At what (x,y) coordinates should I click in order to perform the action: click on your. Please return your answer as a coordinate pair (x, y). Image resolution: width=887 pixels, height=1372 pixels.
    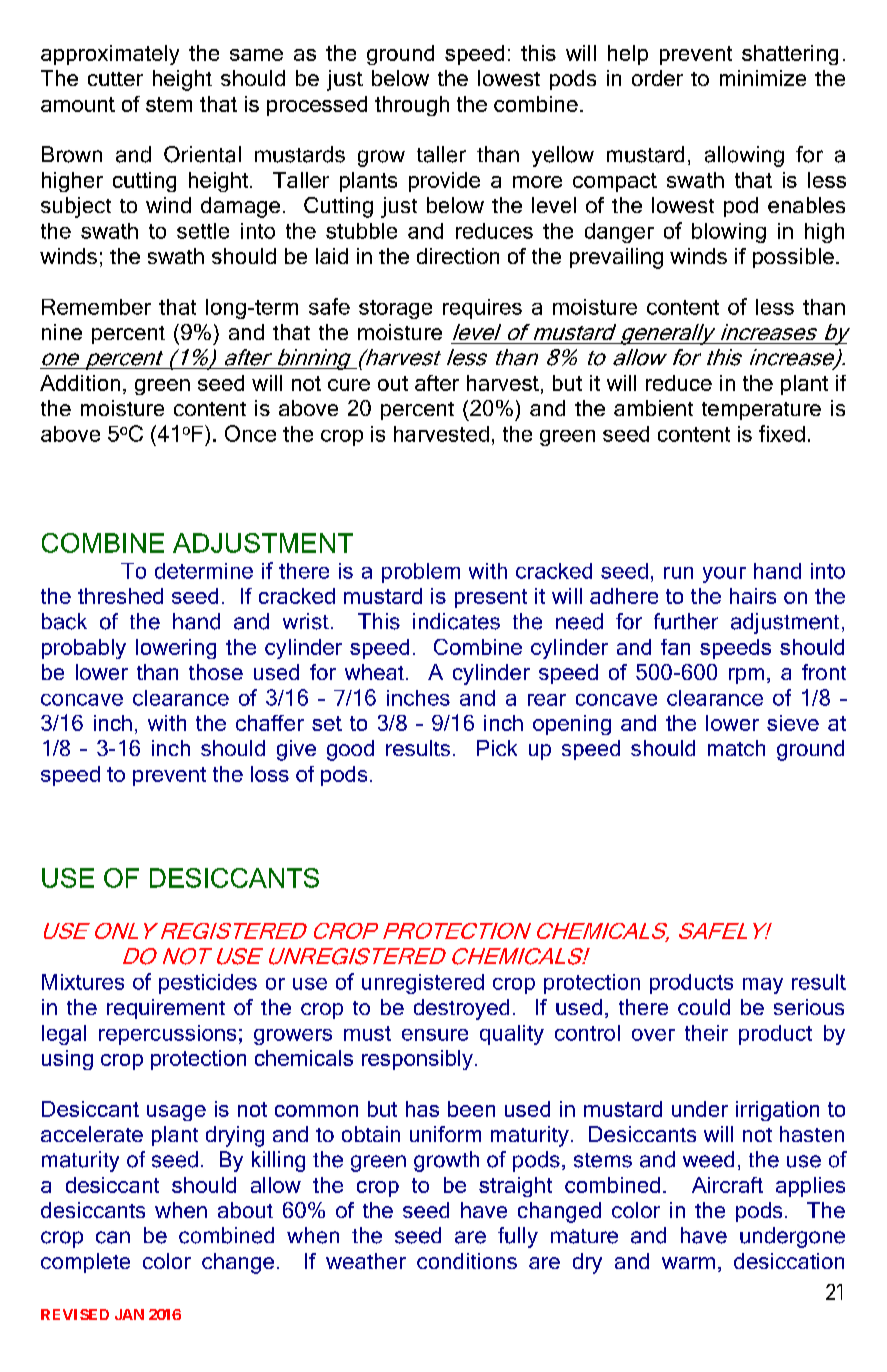
    Looking at the image, I should click on (724, 575).
